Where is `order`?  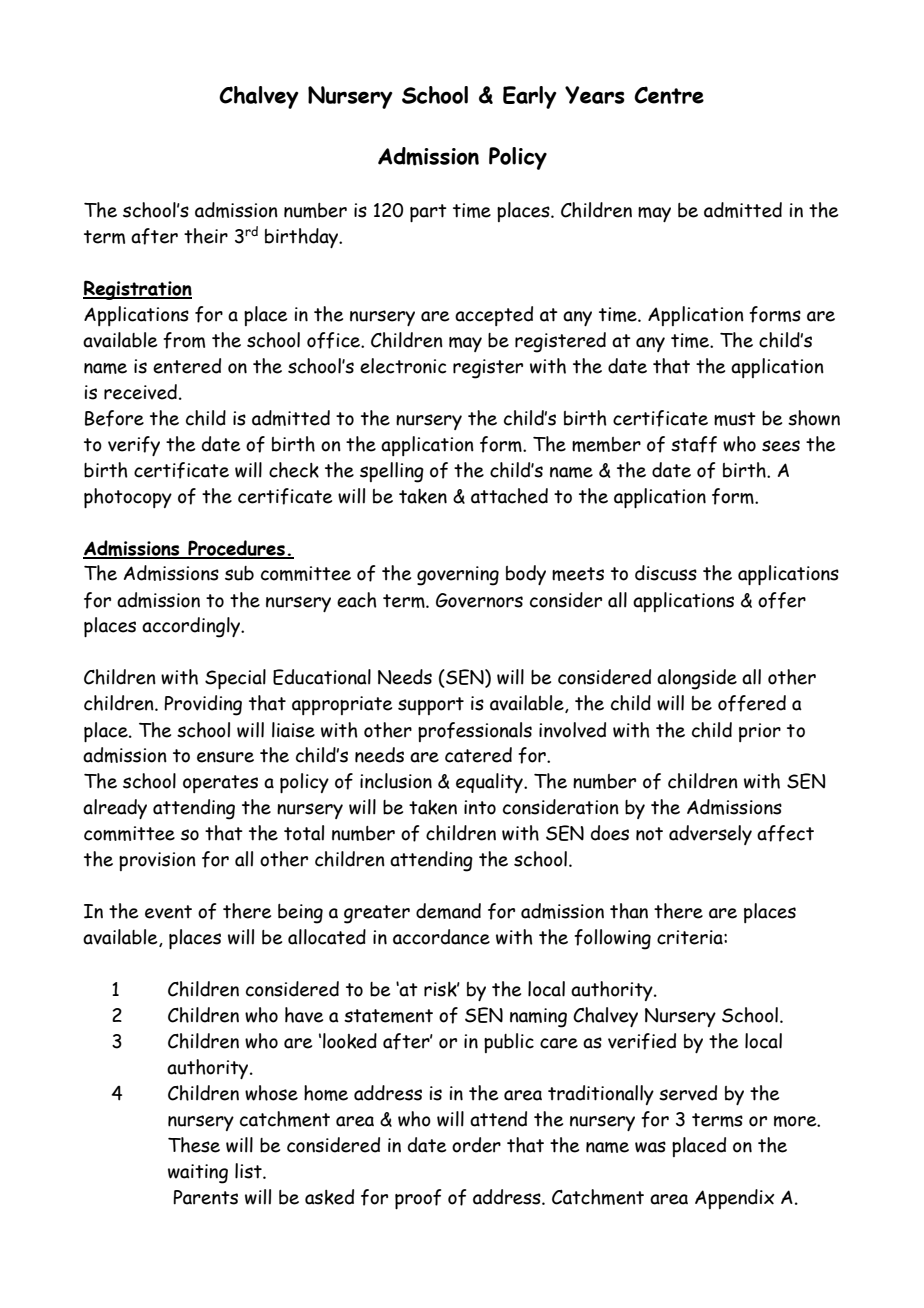 order is located at coordinates (476, 1145).
